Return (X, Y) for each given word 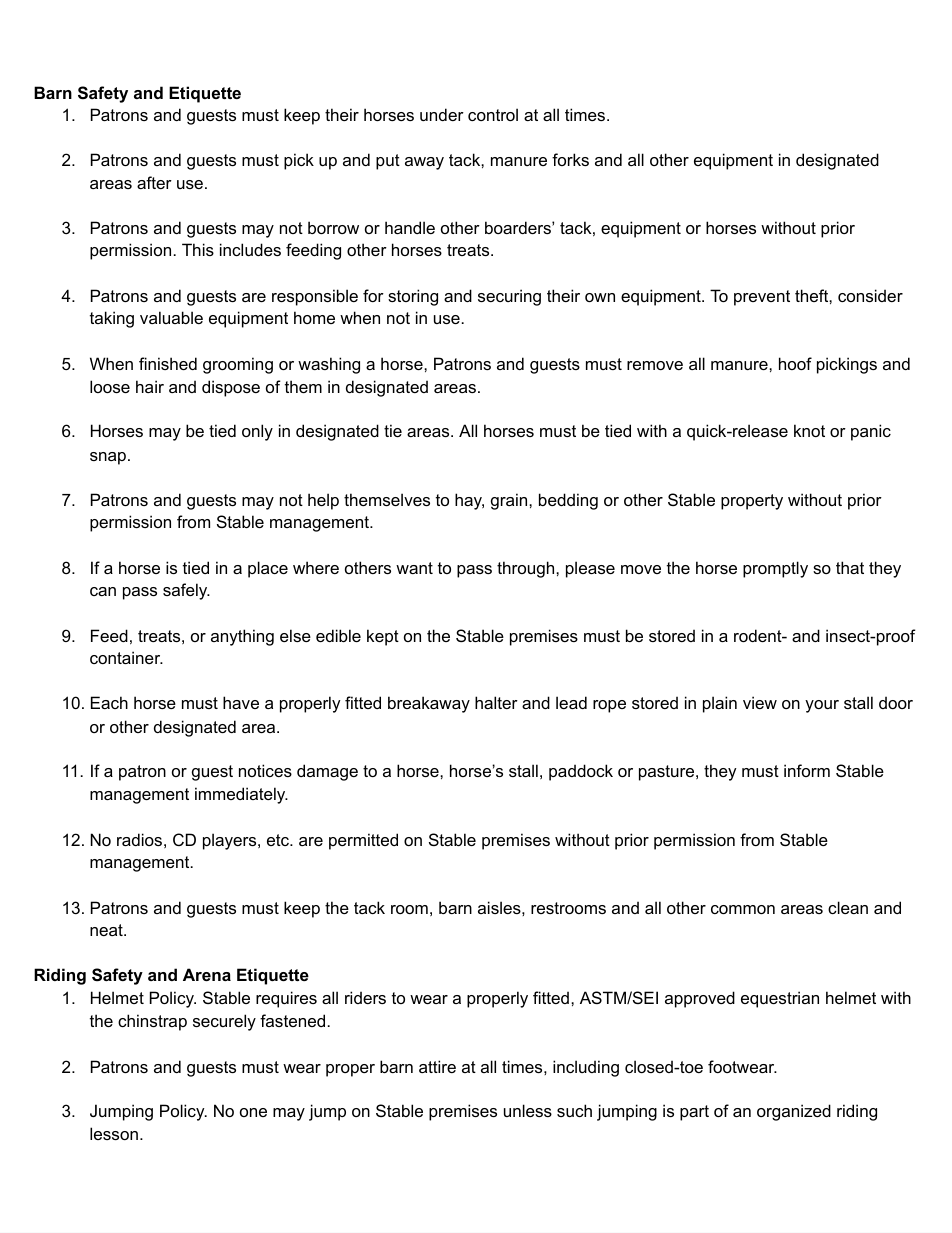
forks (570, 159)
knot (809, 430)
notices (265, 770)
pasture (668, 773)
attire (437, 1066)
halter (496, 702)
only (257, 432)
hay (469, 501)
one (253, 1112)
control (493, 114)
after (154, 182)
